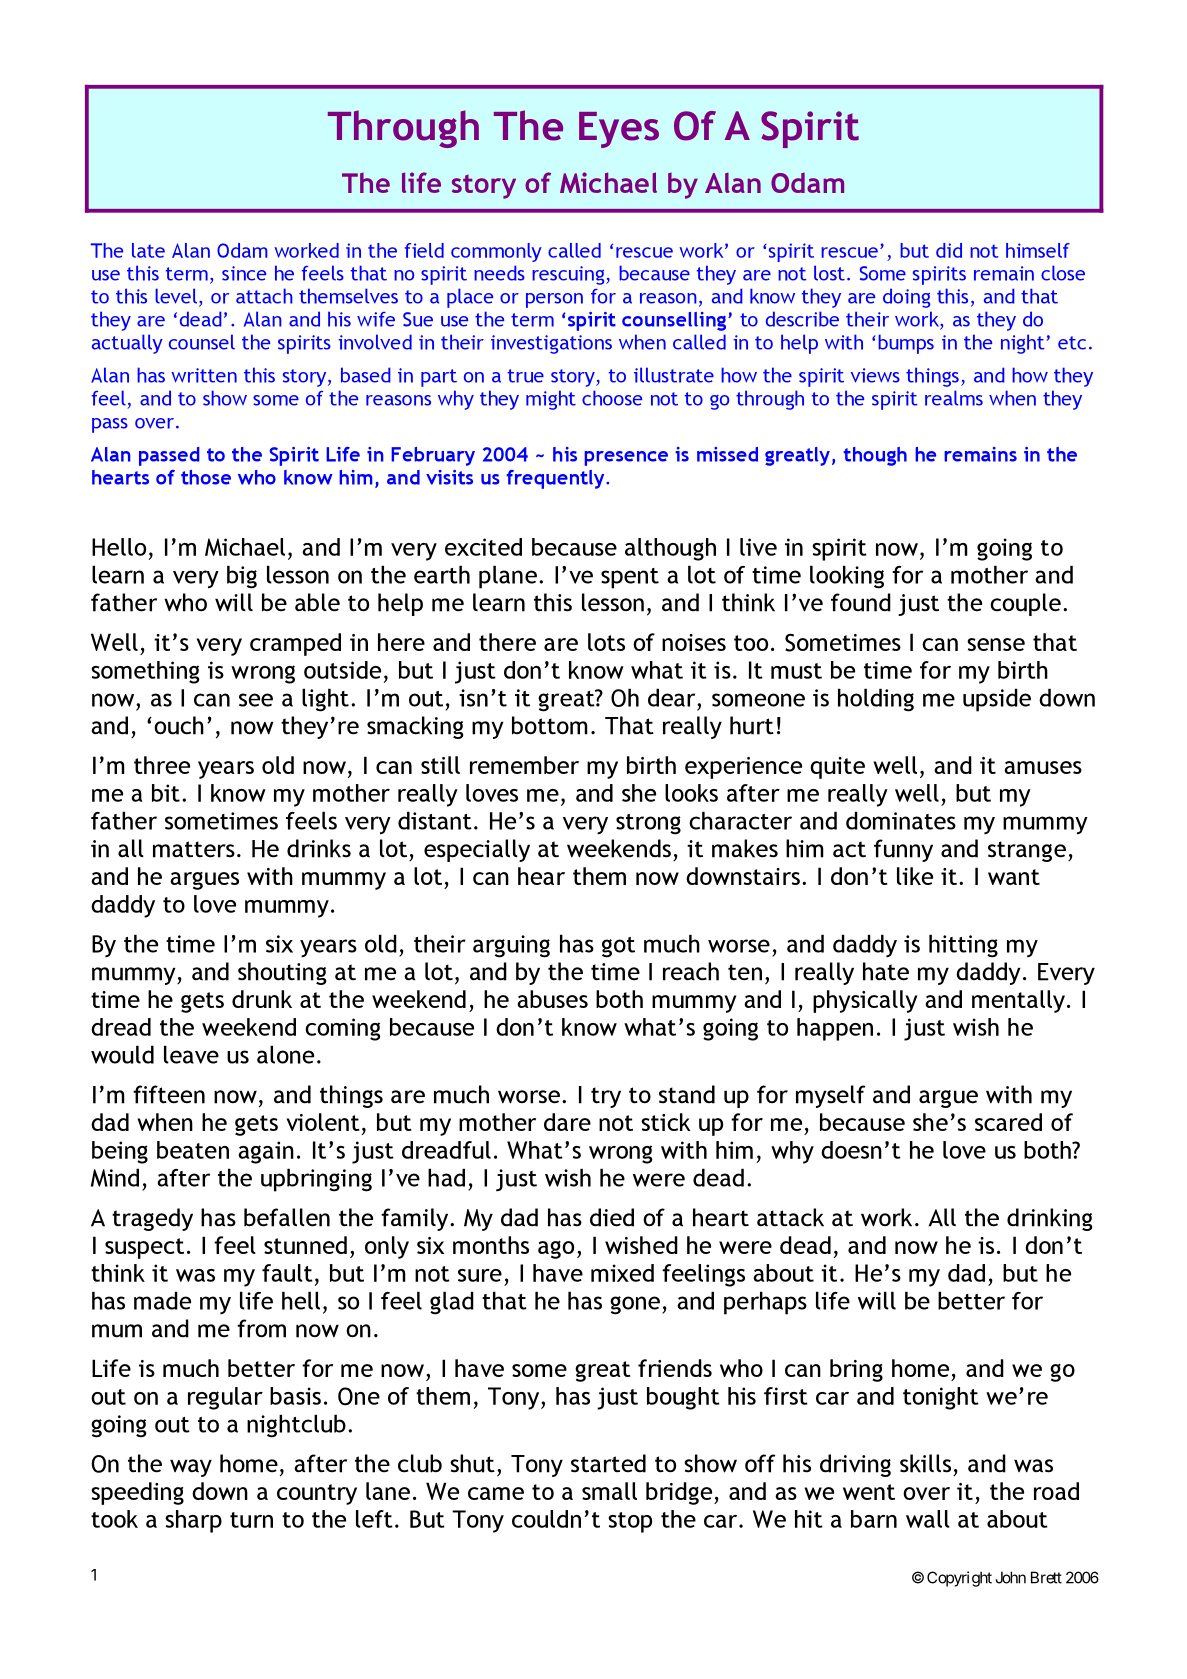 The width and height of the document is (1187, 1679). Describe the element at coordinates (630, 1522) in the document. I see `stop` at that location.
